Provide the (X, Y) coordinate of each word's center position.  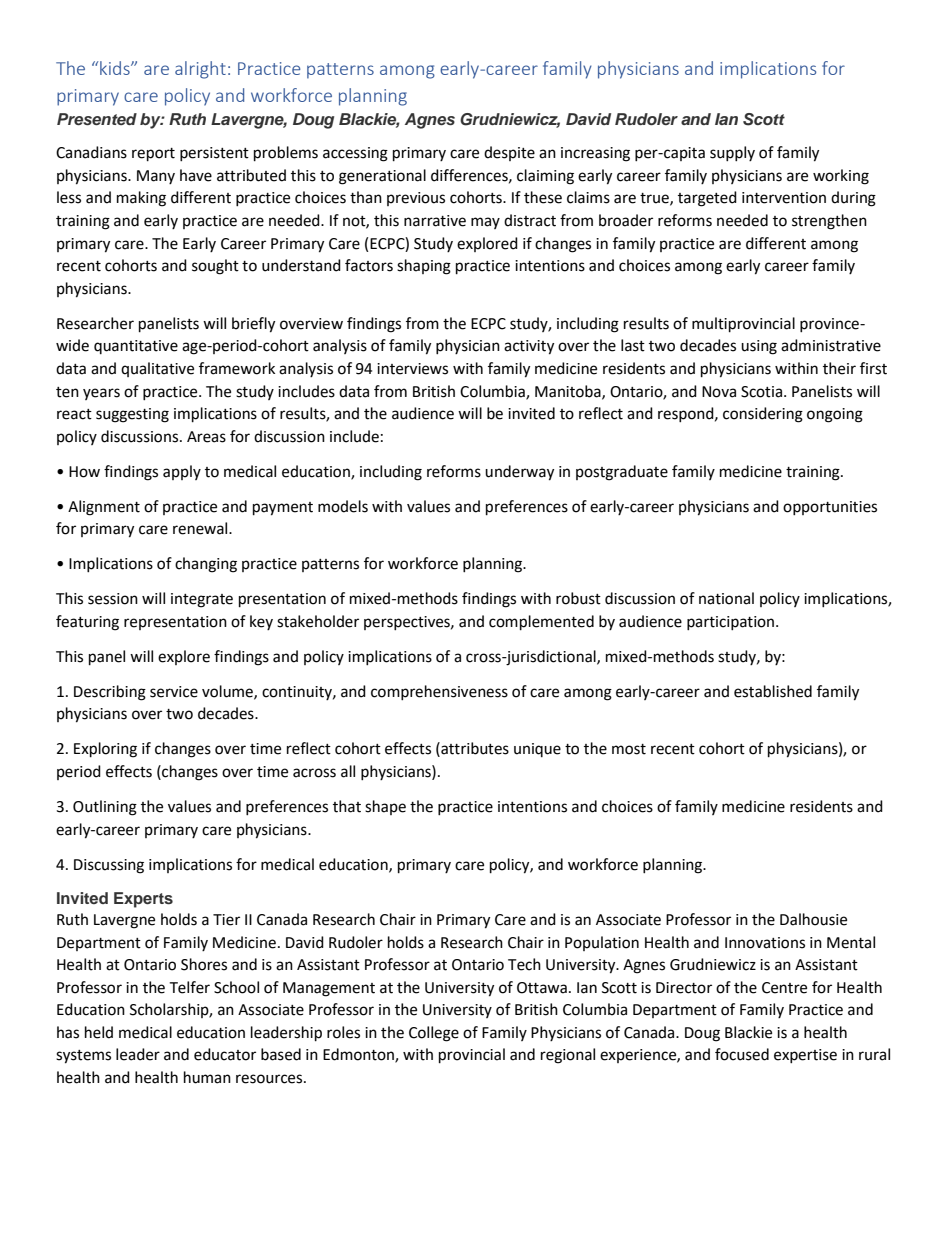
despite (509, 153)
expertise (805, 1056)
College (434, 1034)
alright (200, 70)
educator (225, 1054)
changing (206, 565)
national (726, 598)
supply (732, 153)
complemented (541, 623)
